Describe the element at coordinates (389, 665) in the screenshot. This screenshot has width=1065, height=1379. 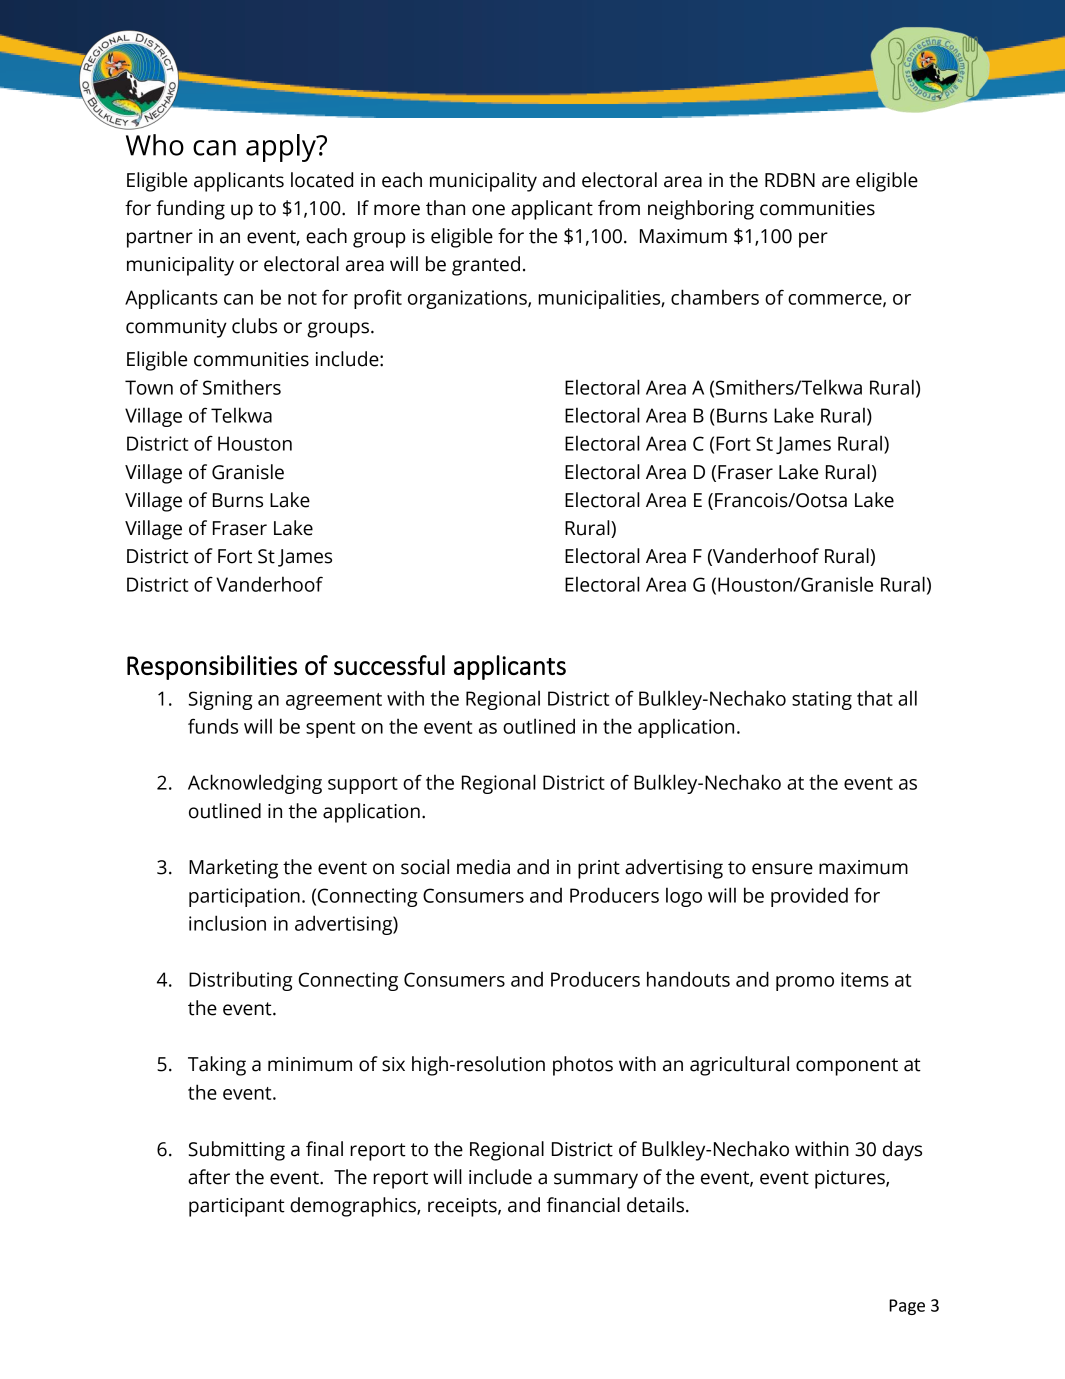
I see `successful` at that location.
